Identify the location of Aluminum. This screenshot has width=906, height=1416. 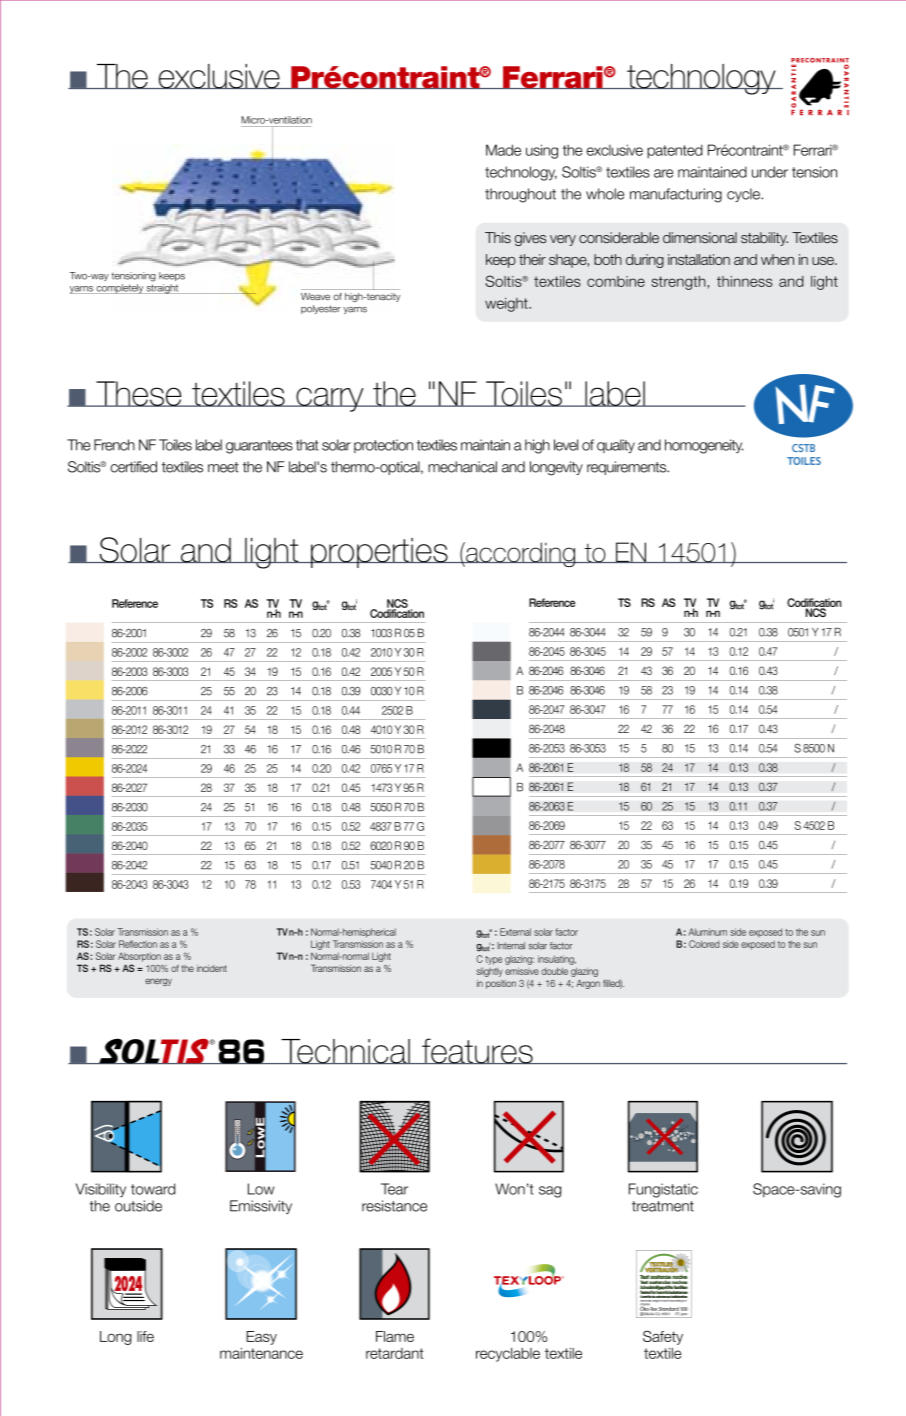
(708, 932).
